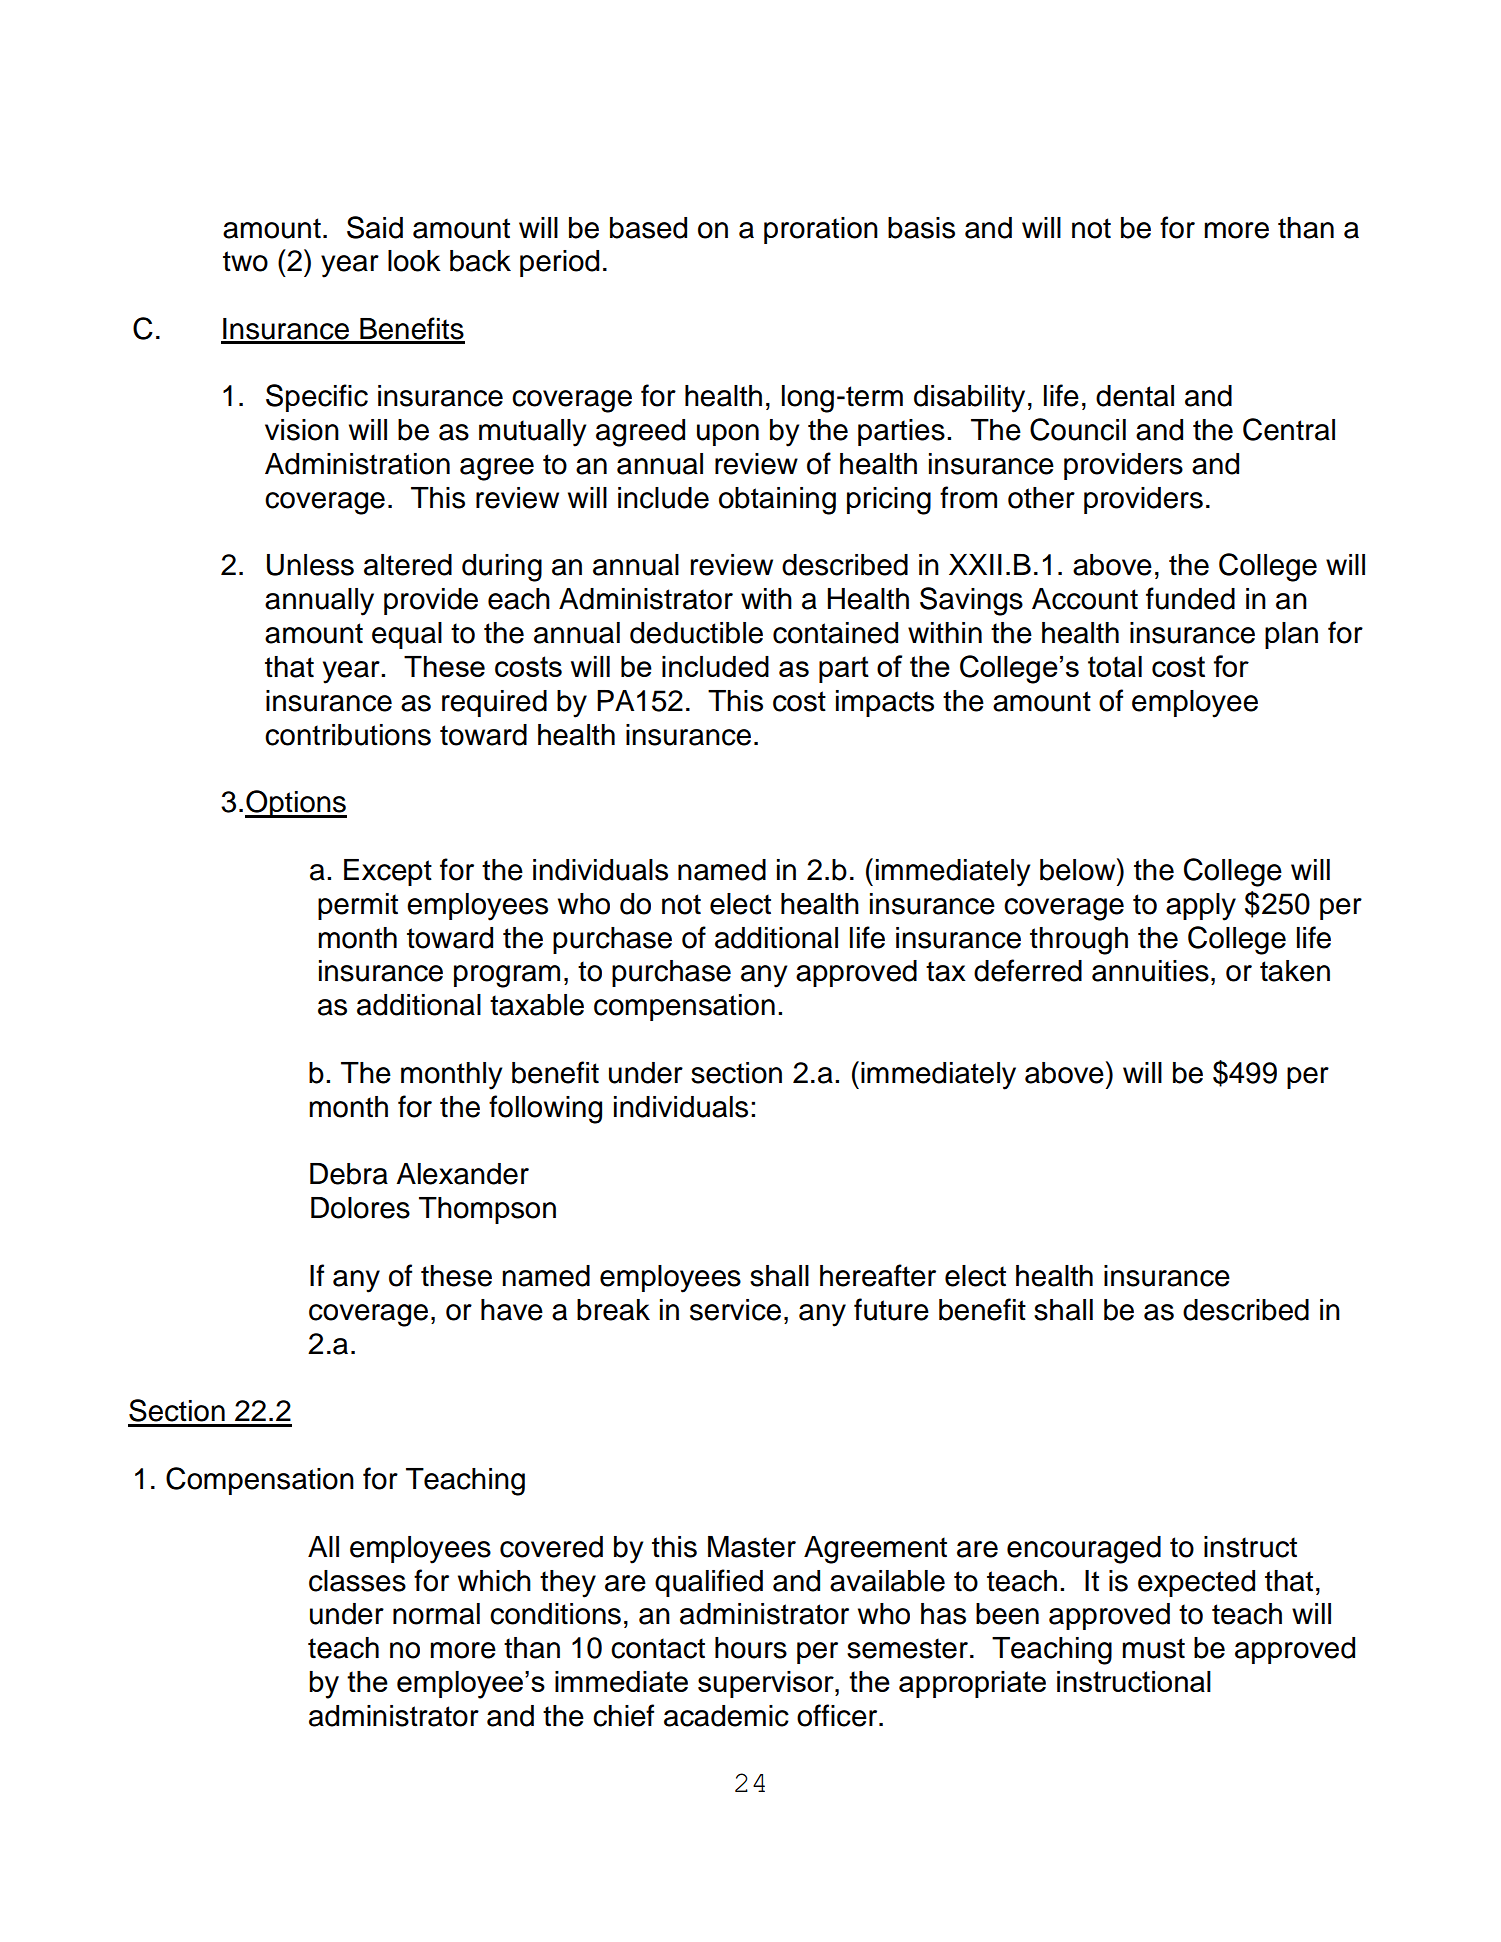  Describe the element at coordinates (1150, 971) in the screenshot. I see `annuities` at that location.
